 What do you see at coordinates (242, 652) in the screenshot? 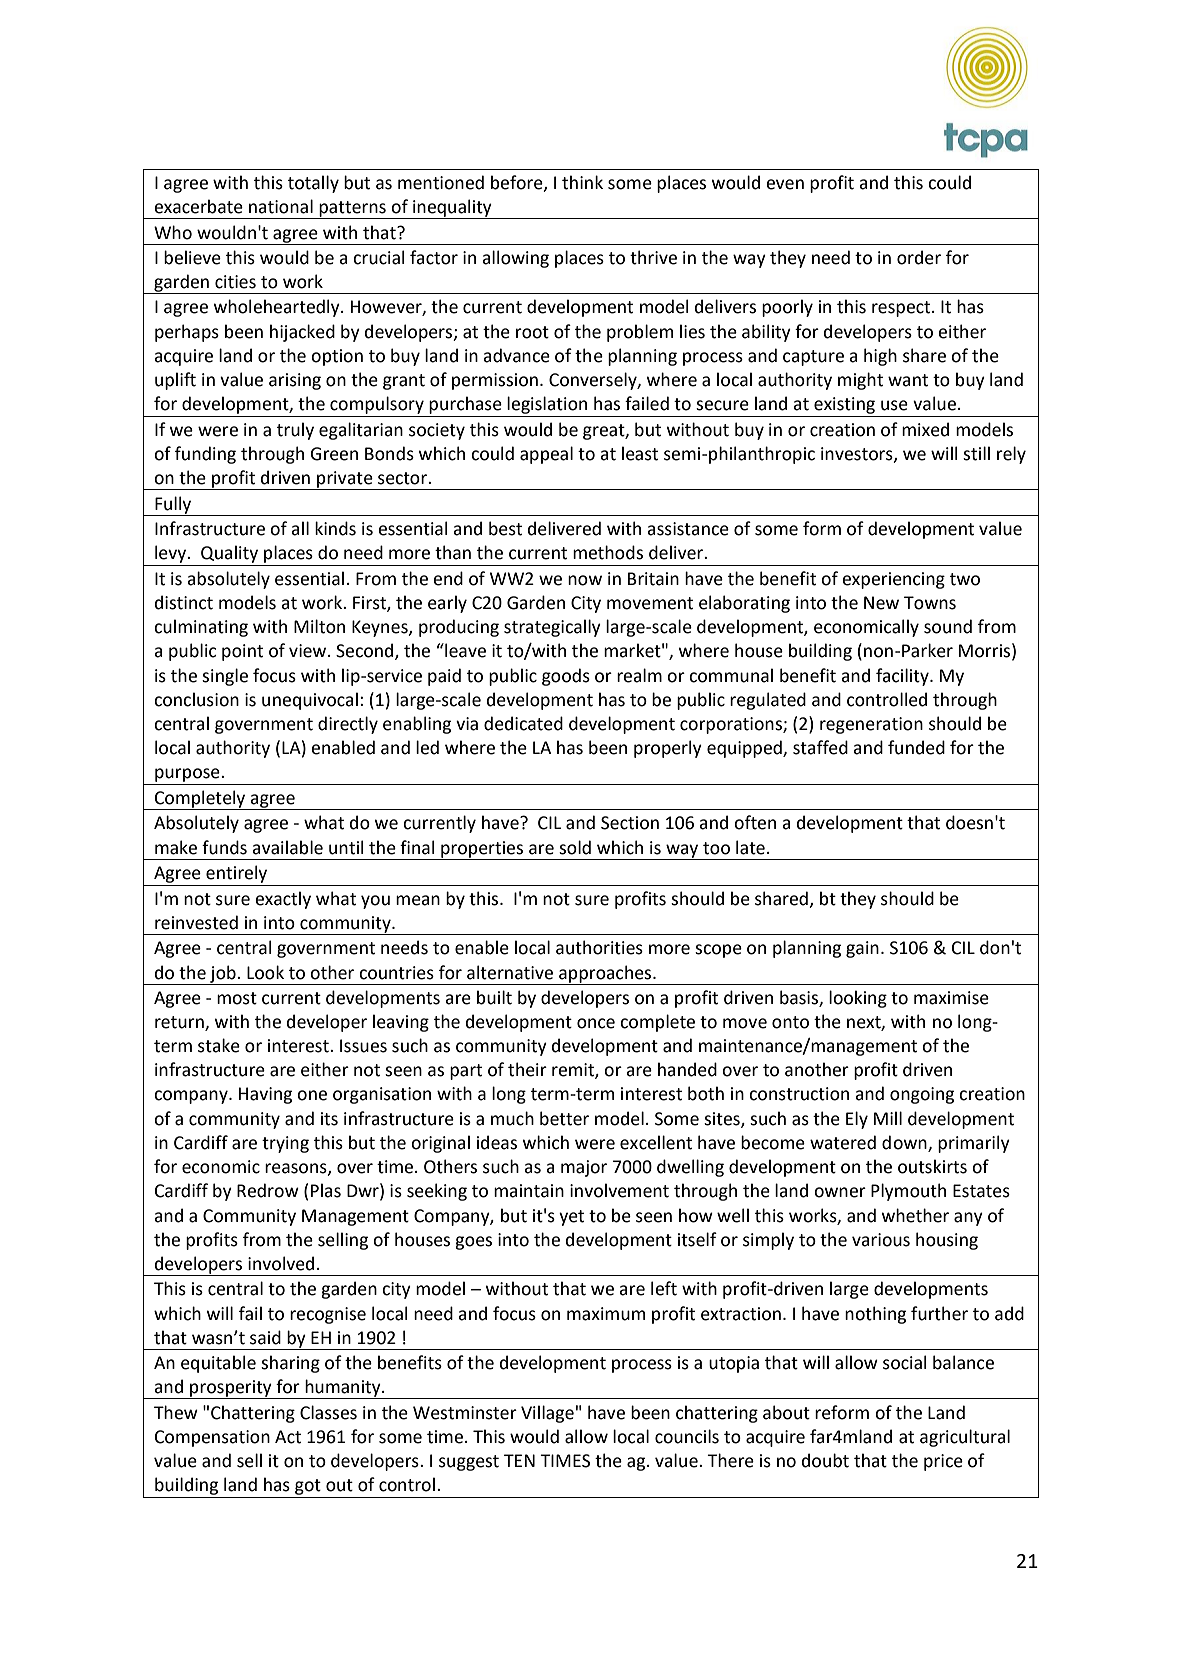
I see `point` at bounding box center [242, 652].
